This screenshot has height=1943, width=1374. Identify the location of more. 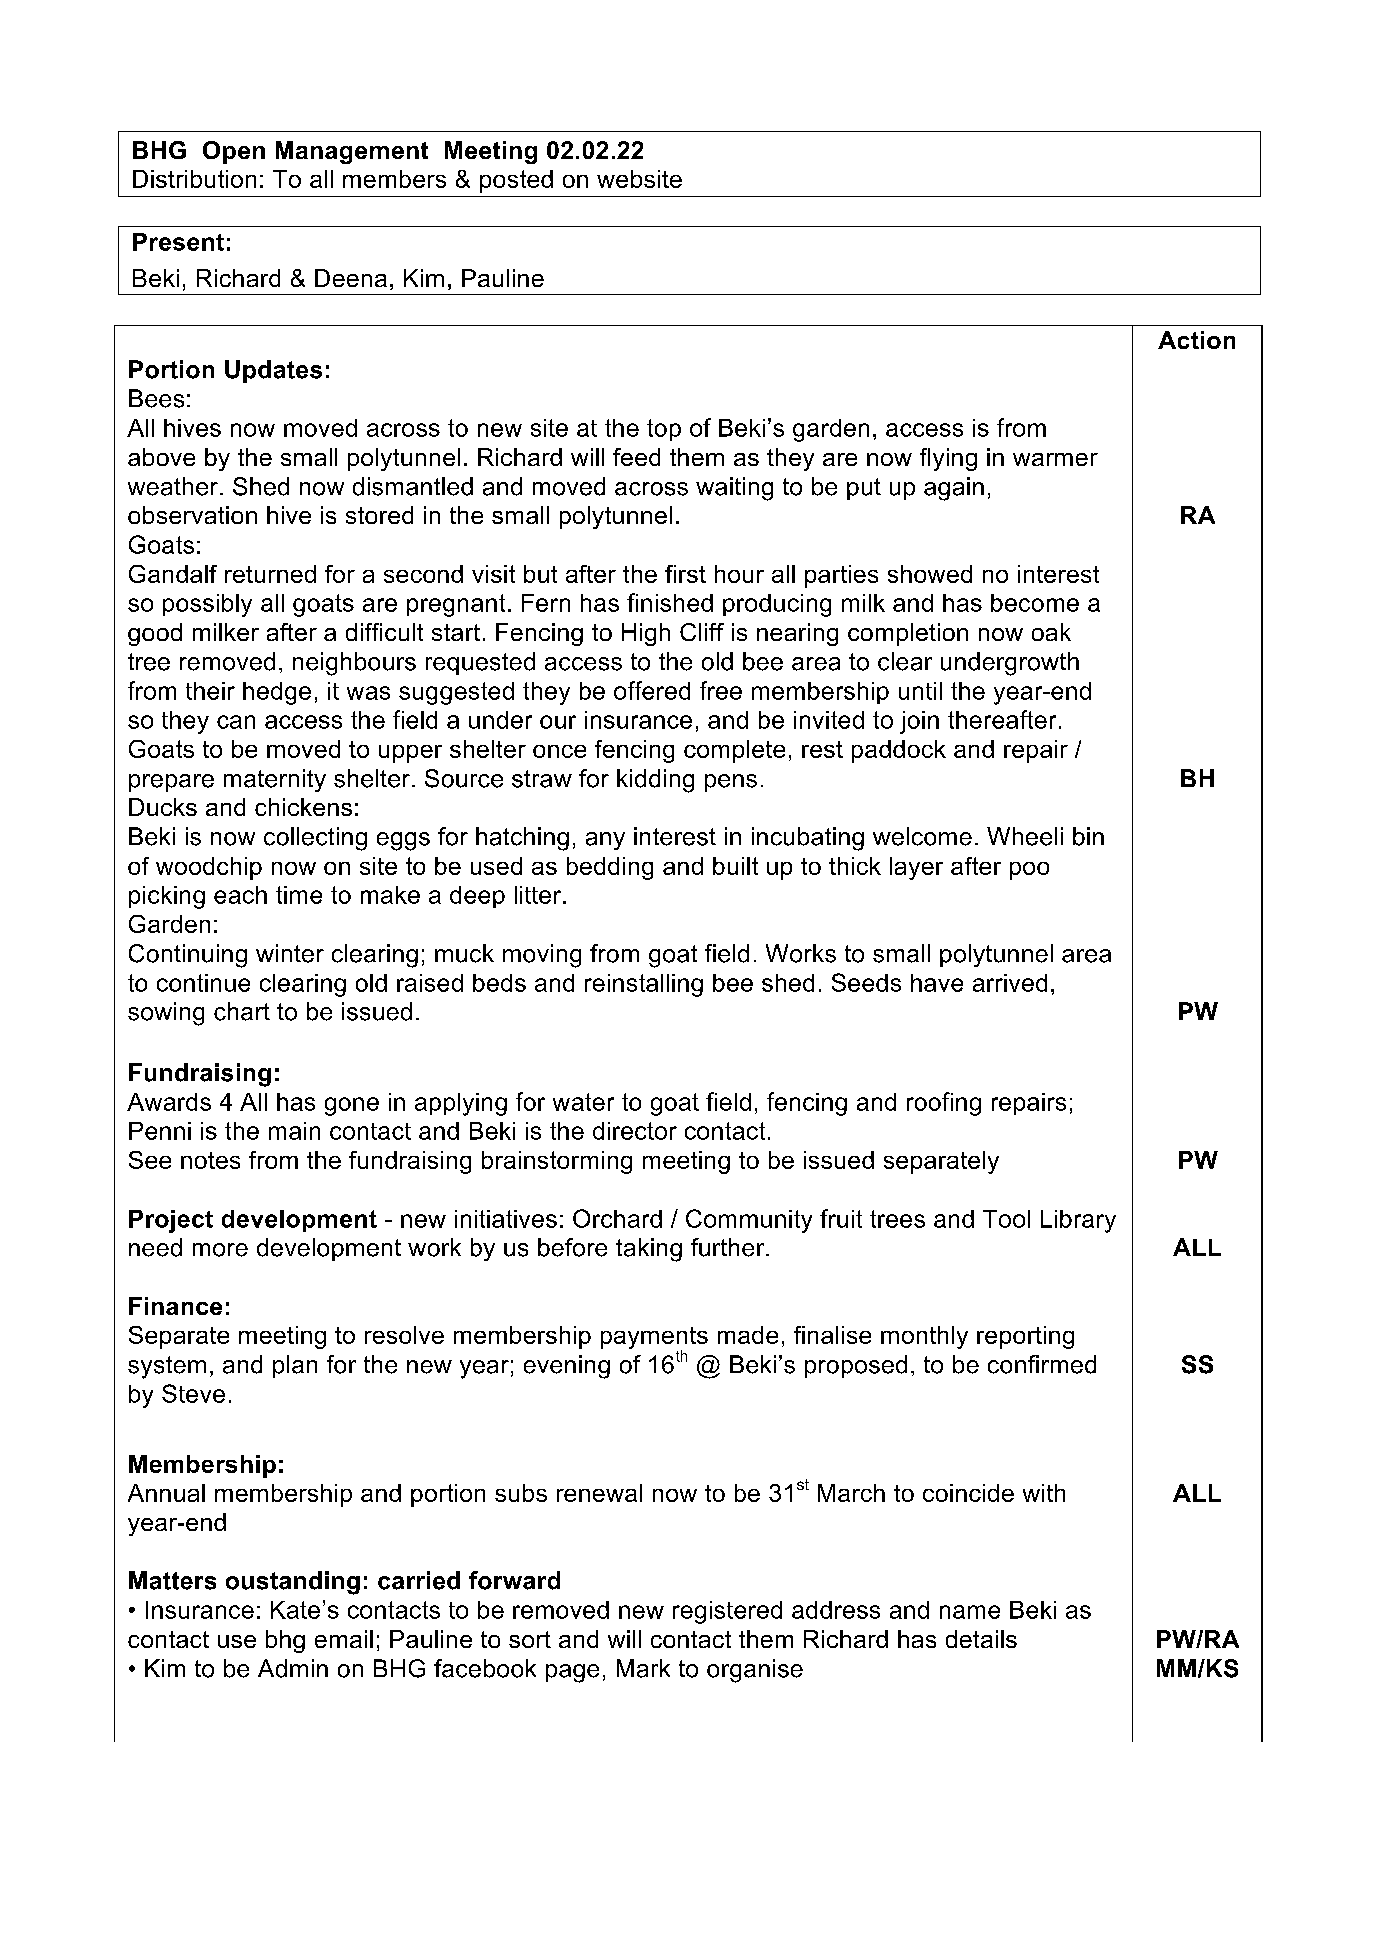
(220, 1250).
